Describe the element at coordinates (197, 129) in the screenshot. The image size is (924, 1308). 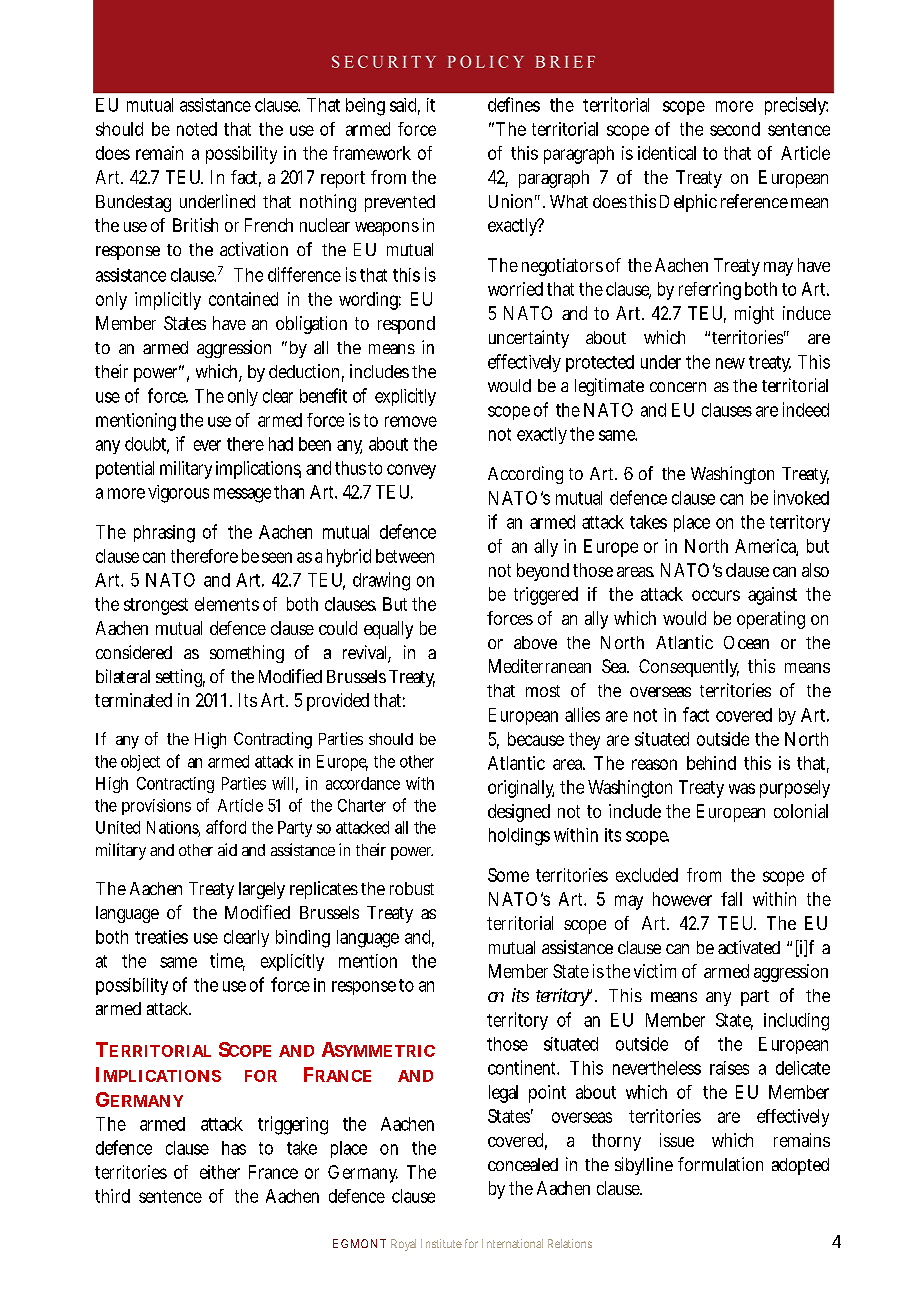
I see `noted` at that location.
